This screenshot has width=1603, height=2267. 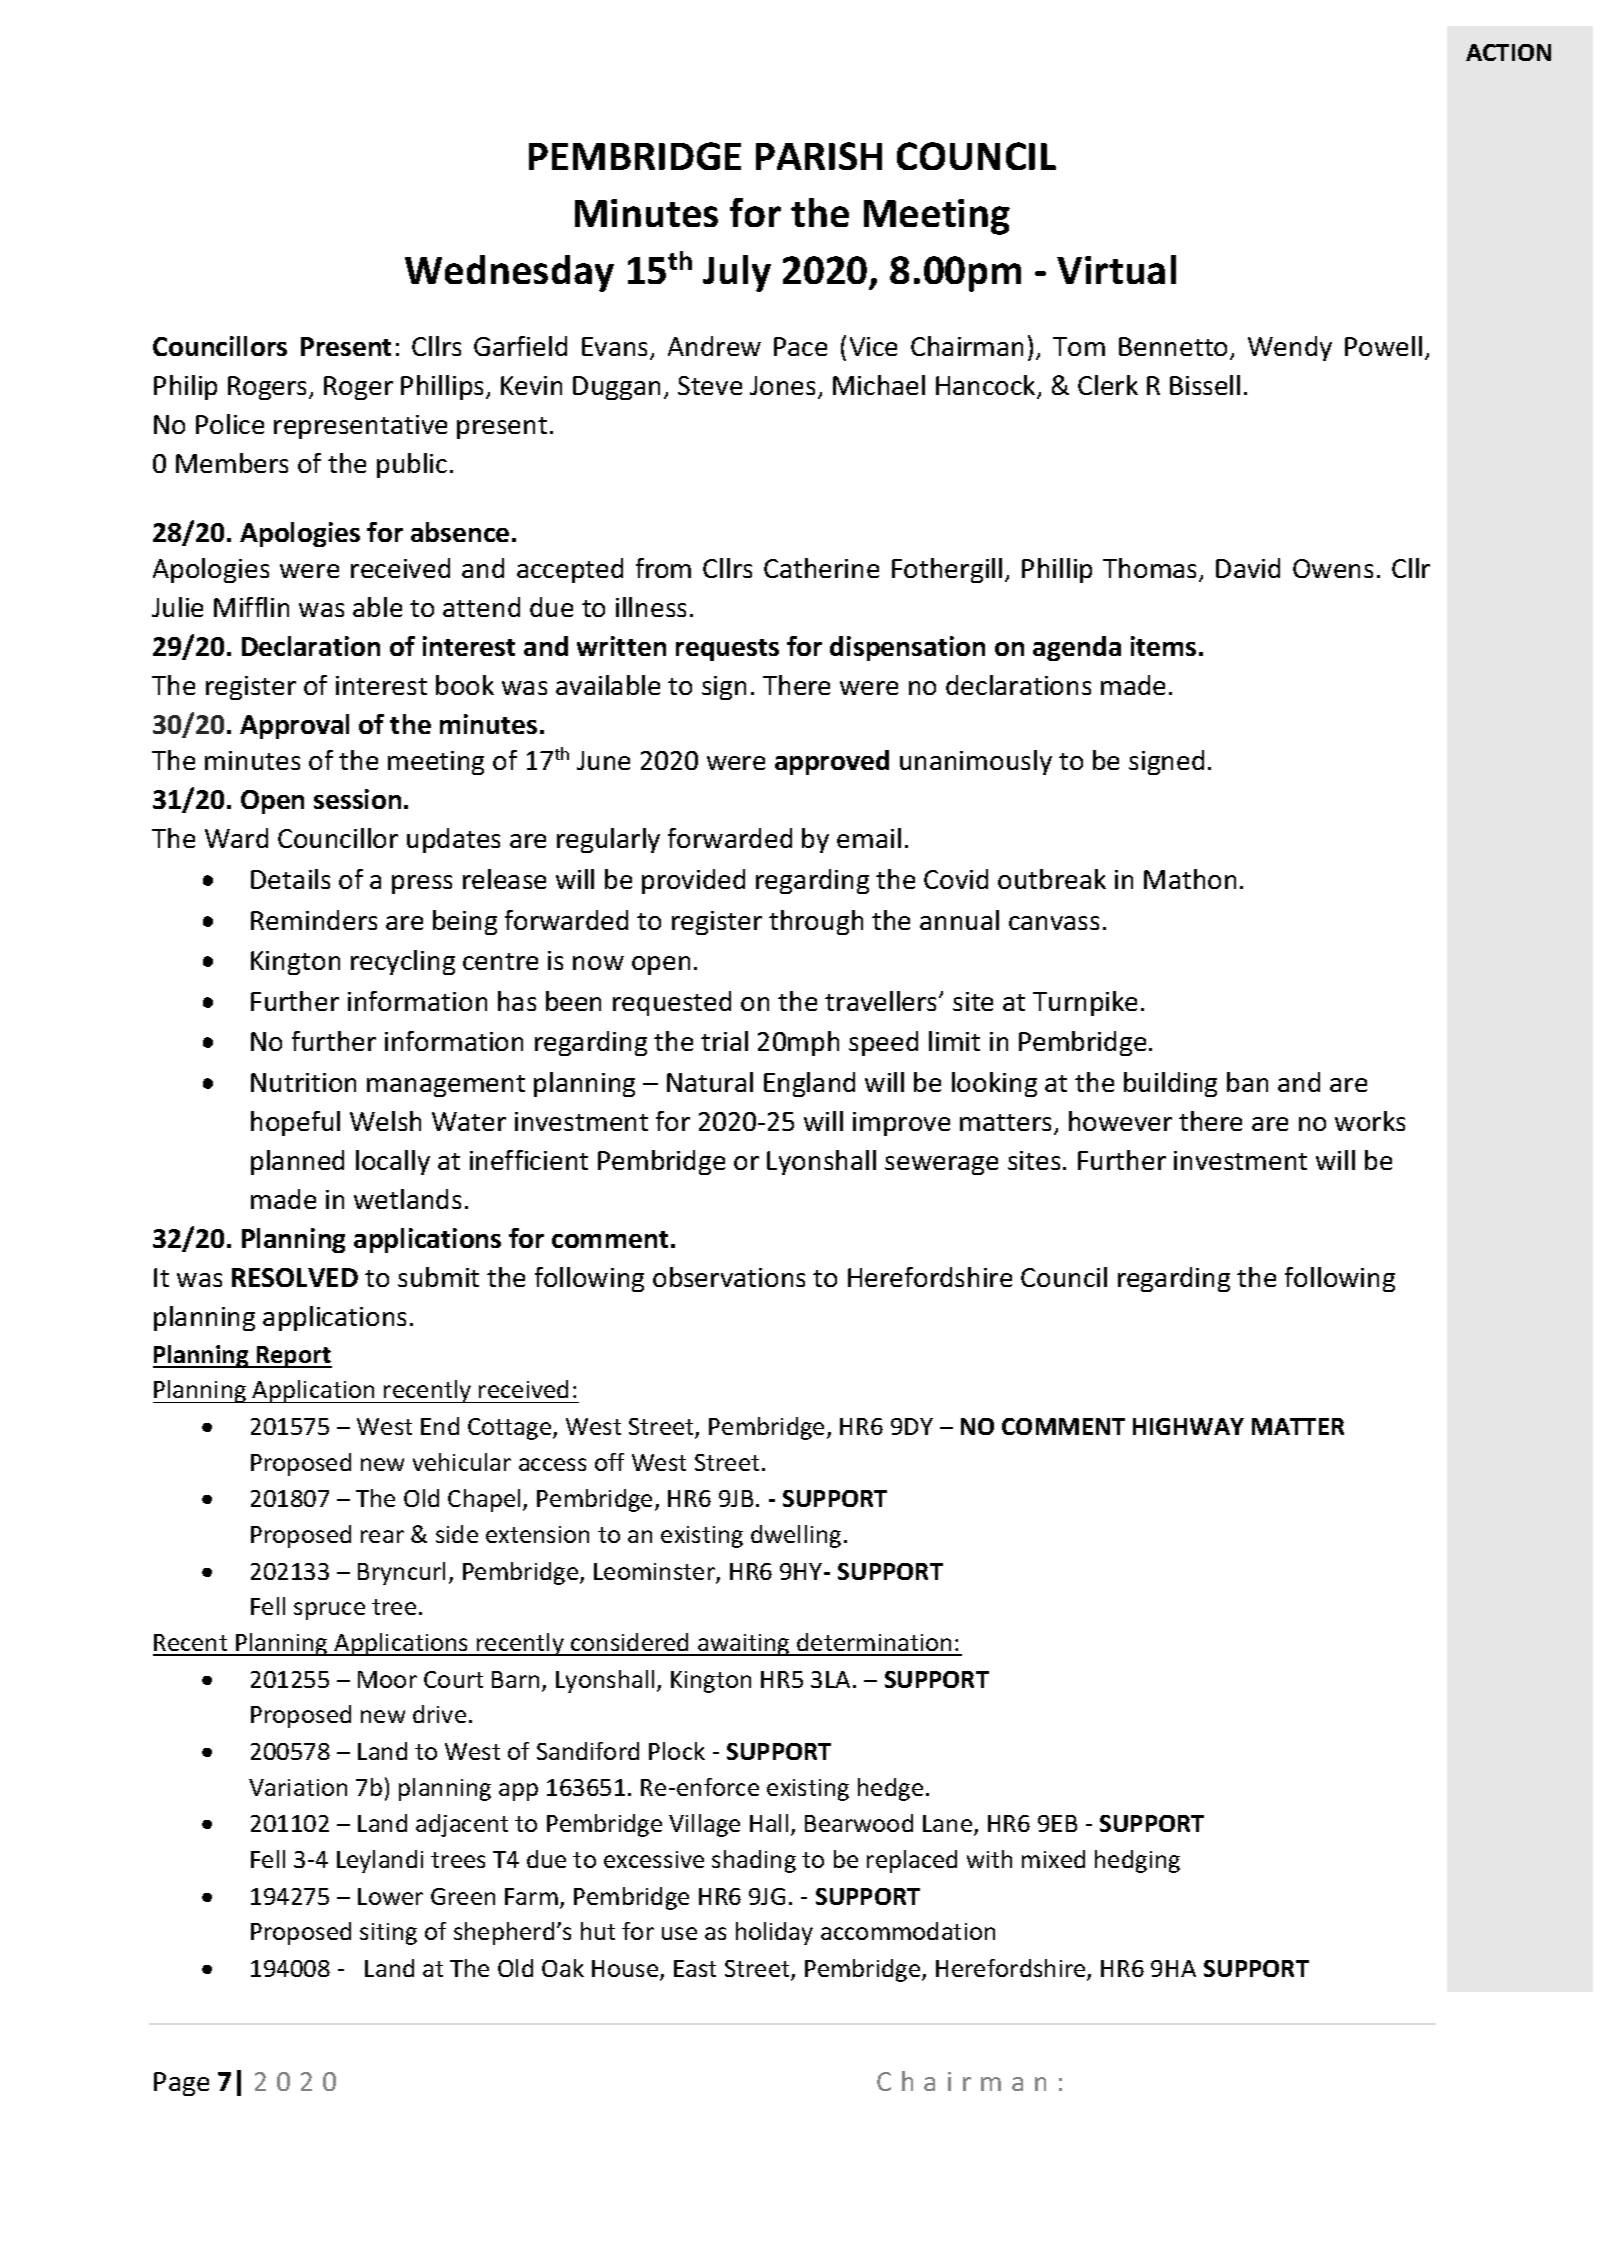 I want to click on siting, so click(x=388, y=1934).
